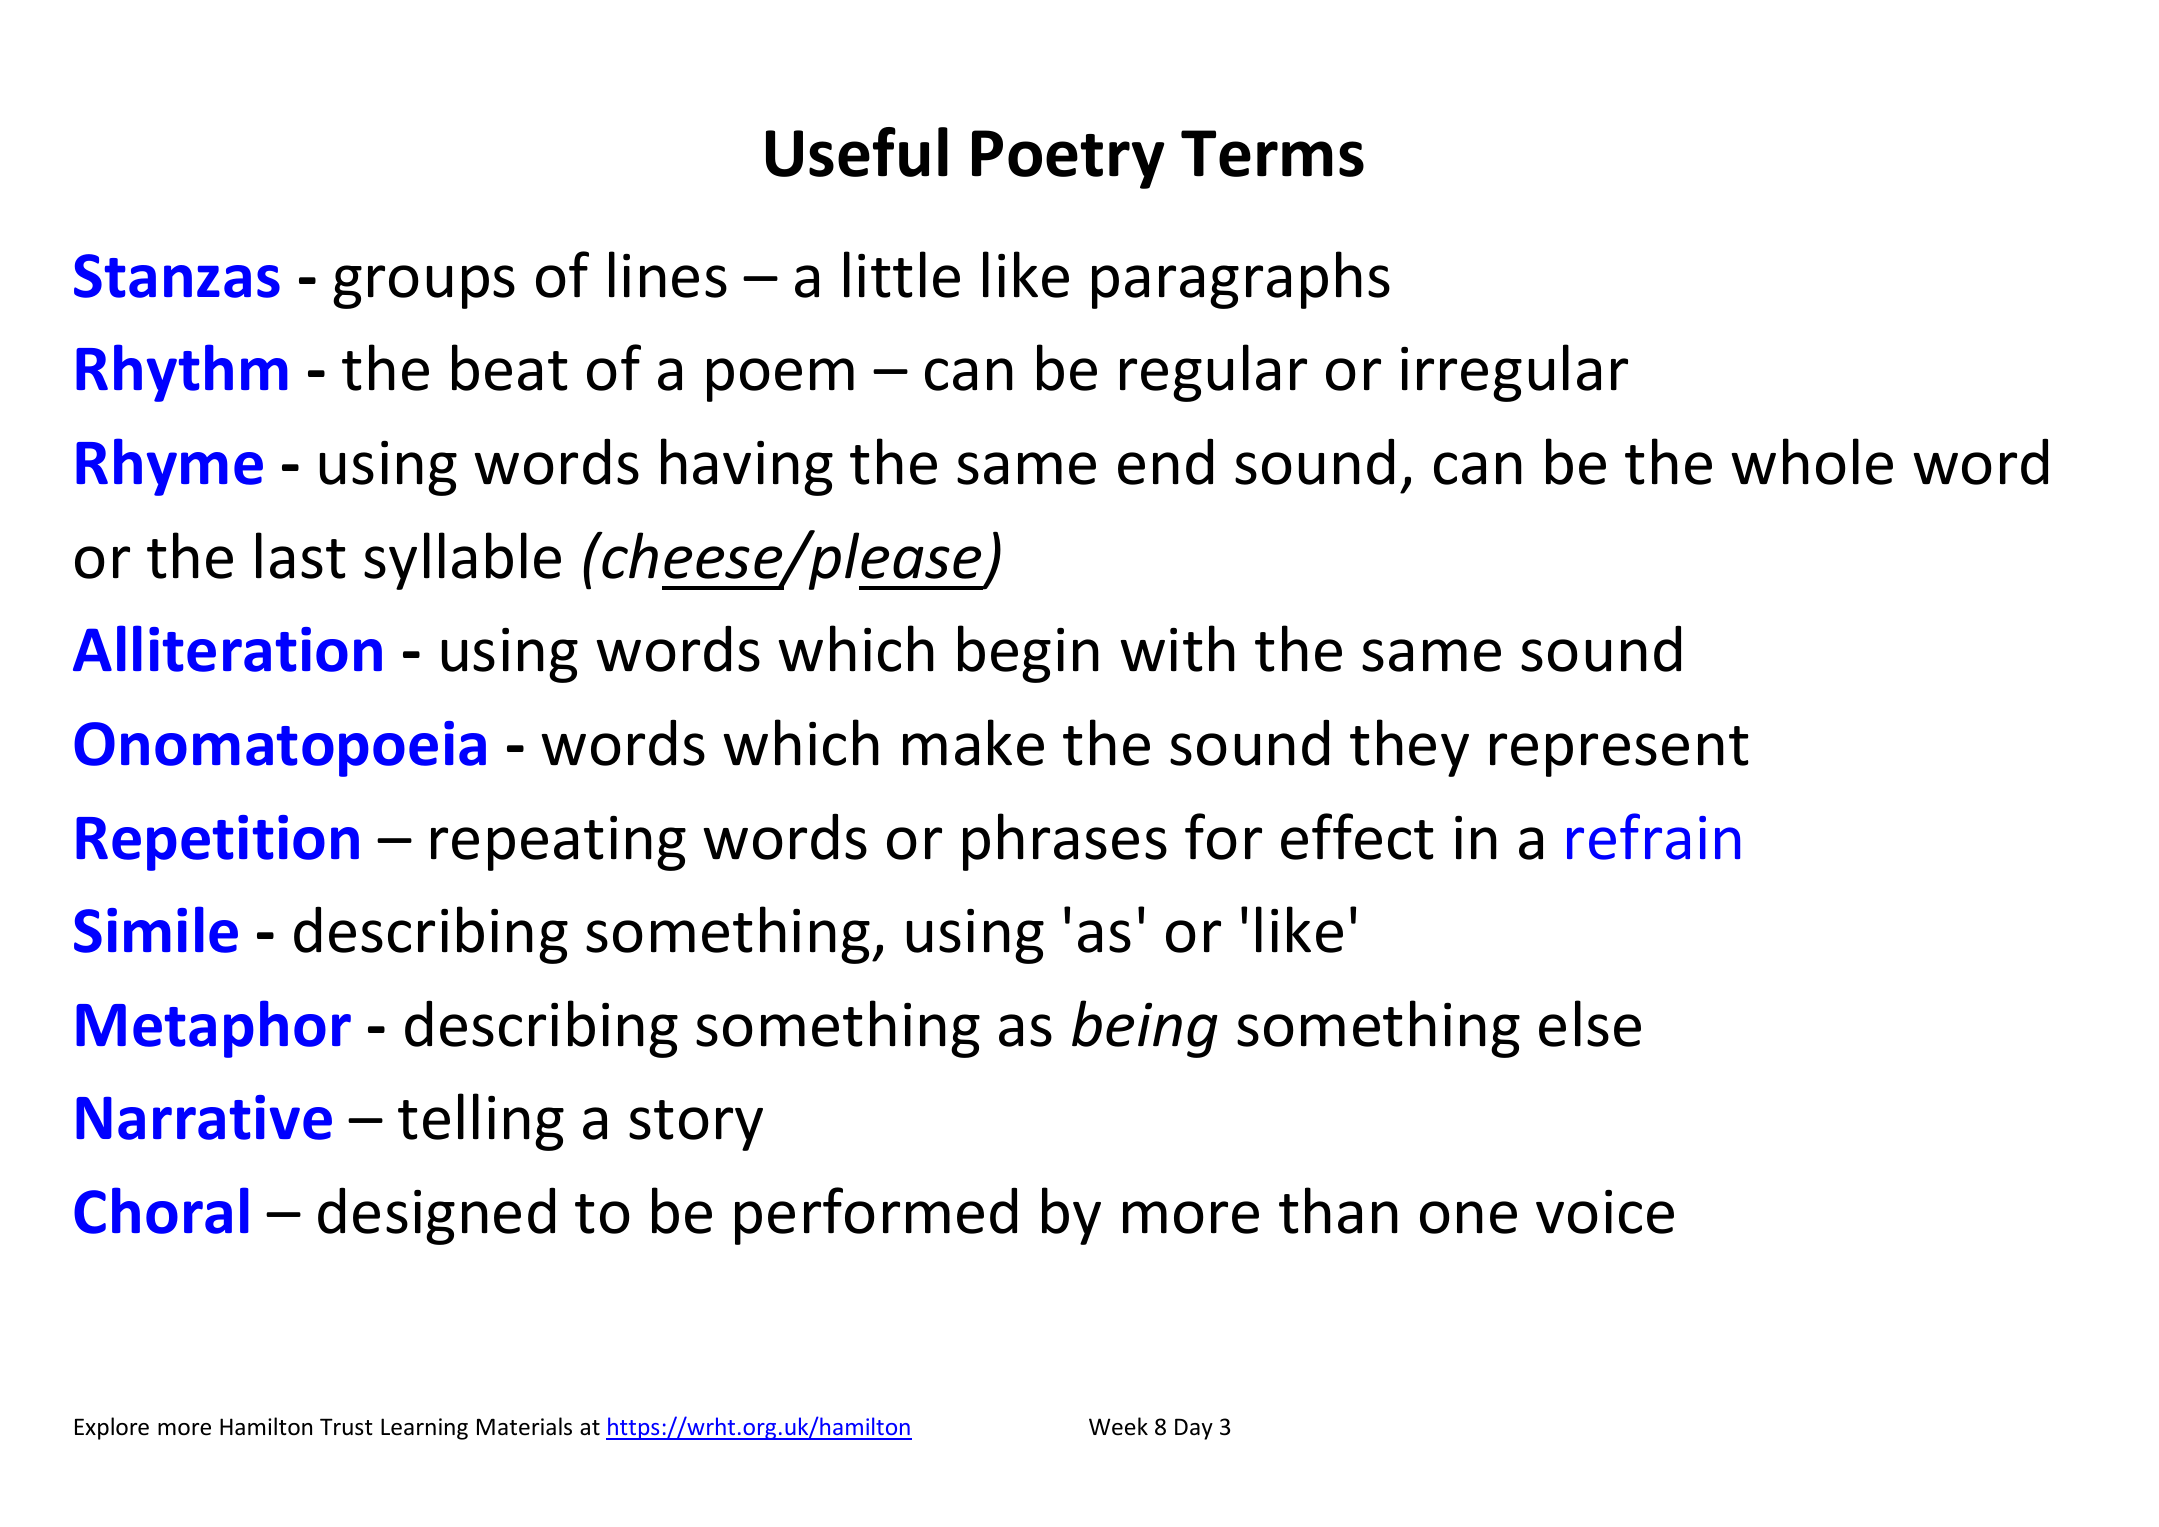 The height and width of the document is (1527, 2159). What do you see at coordinates (1590, 1023) in the document?
I see `else` at bounding box center [1590, 1023].
